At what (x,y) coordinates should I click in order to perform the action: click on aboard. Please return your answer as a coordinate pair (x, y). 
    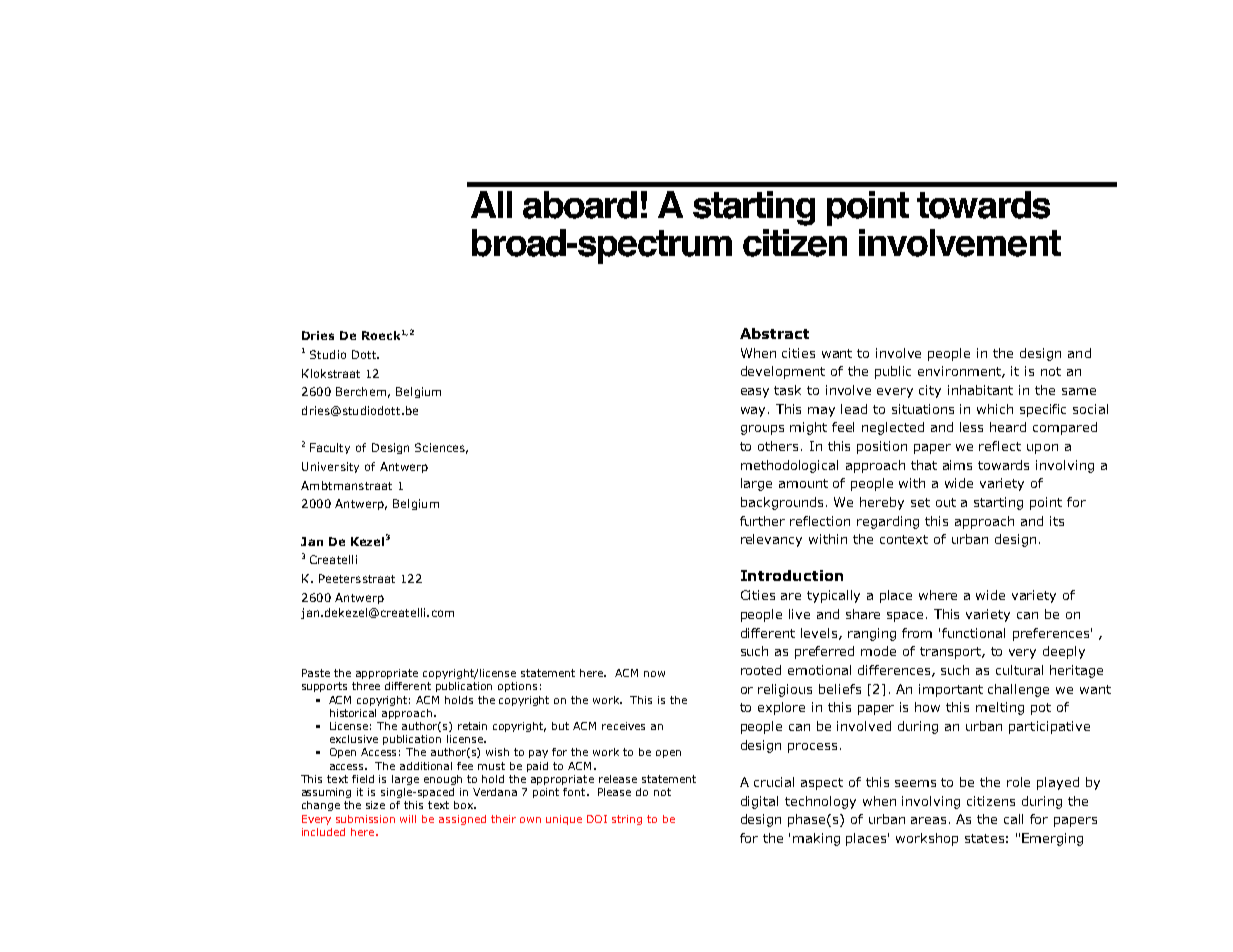
    Looking at the image, I should click on (580, 205).
